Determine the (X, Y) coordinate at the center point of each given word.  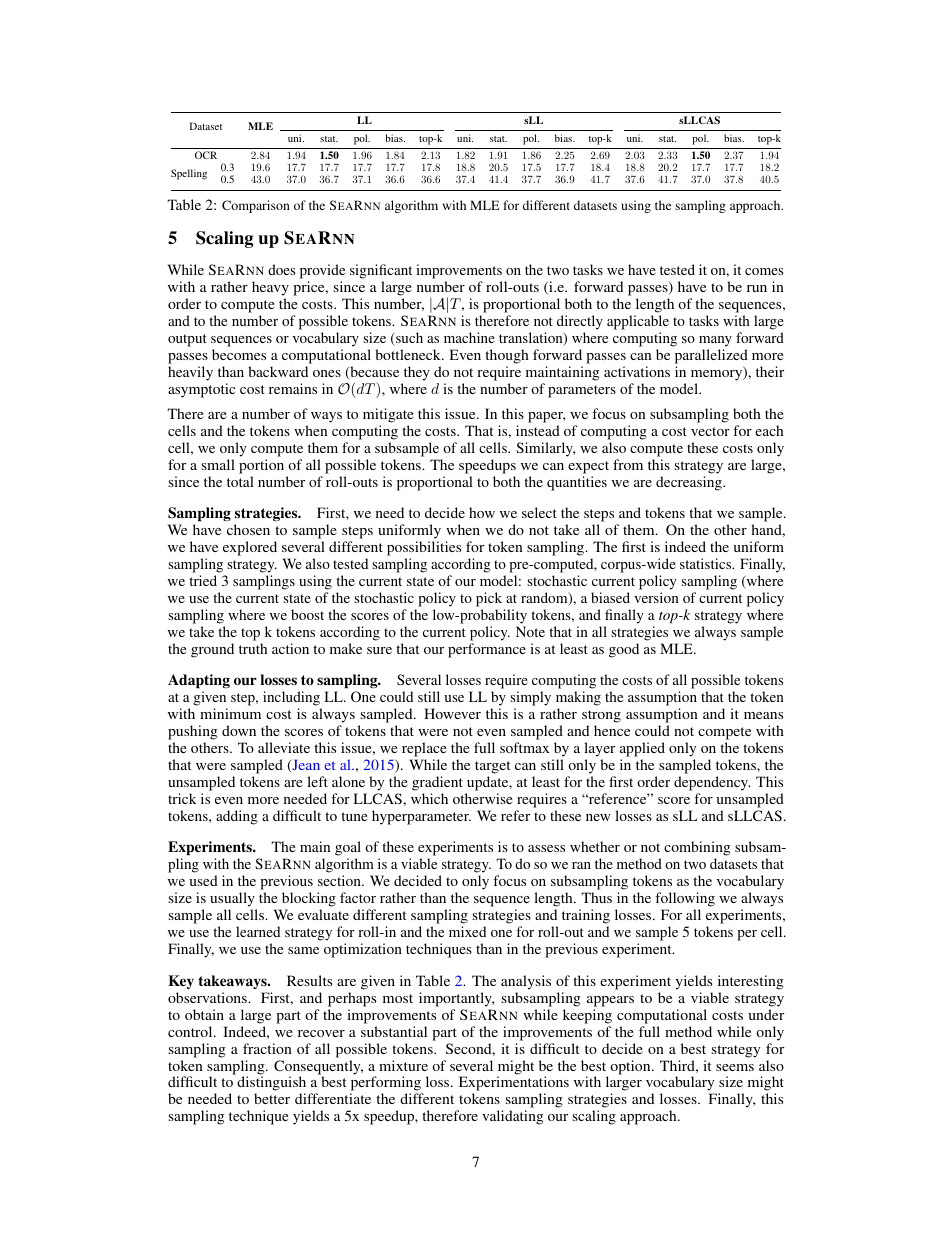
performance (487, 650)
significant (381, 271)
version (656, 597)
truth (253, 648)
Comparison (256, 206)
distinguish (271, 1085)
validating (512, 1117)
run (757, 288)
